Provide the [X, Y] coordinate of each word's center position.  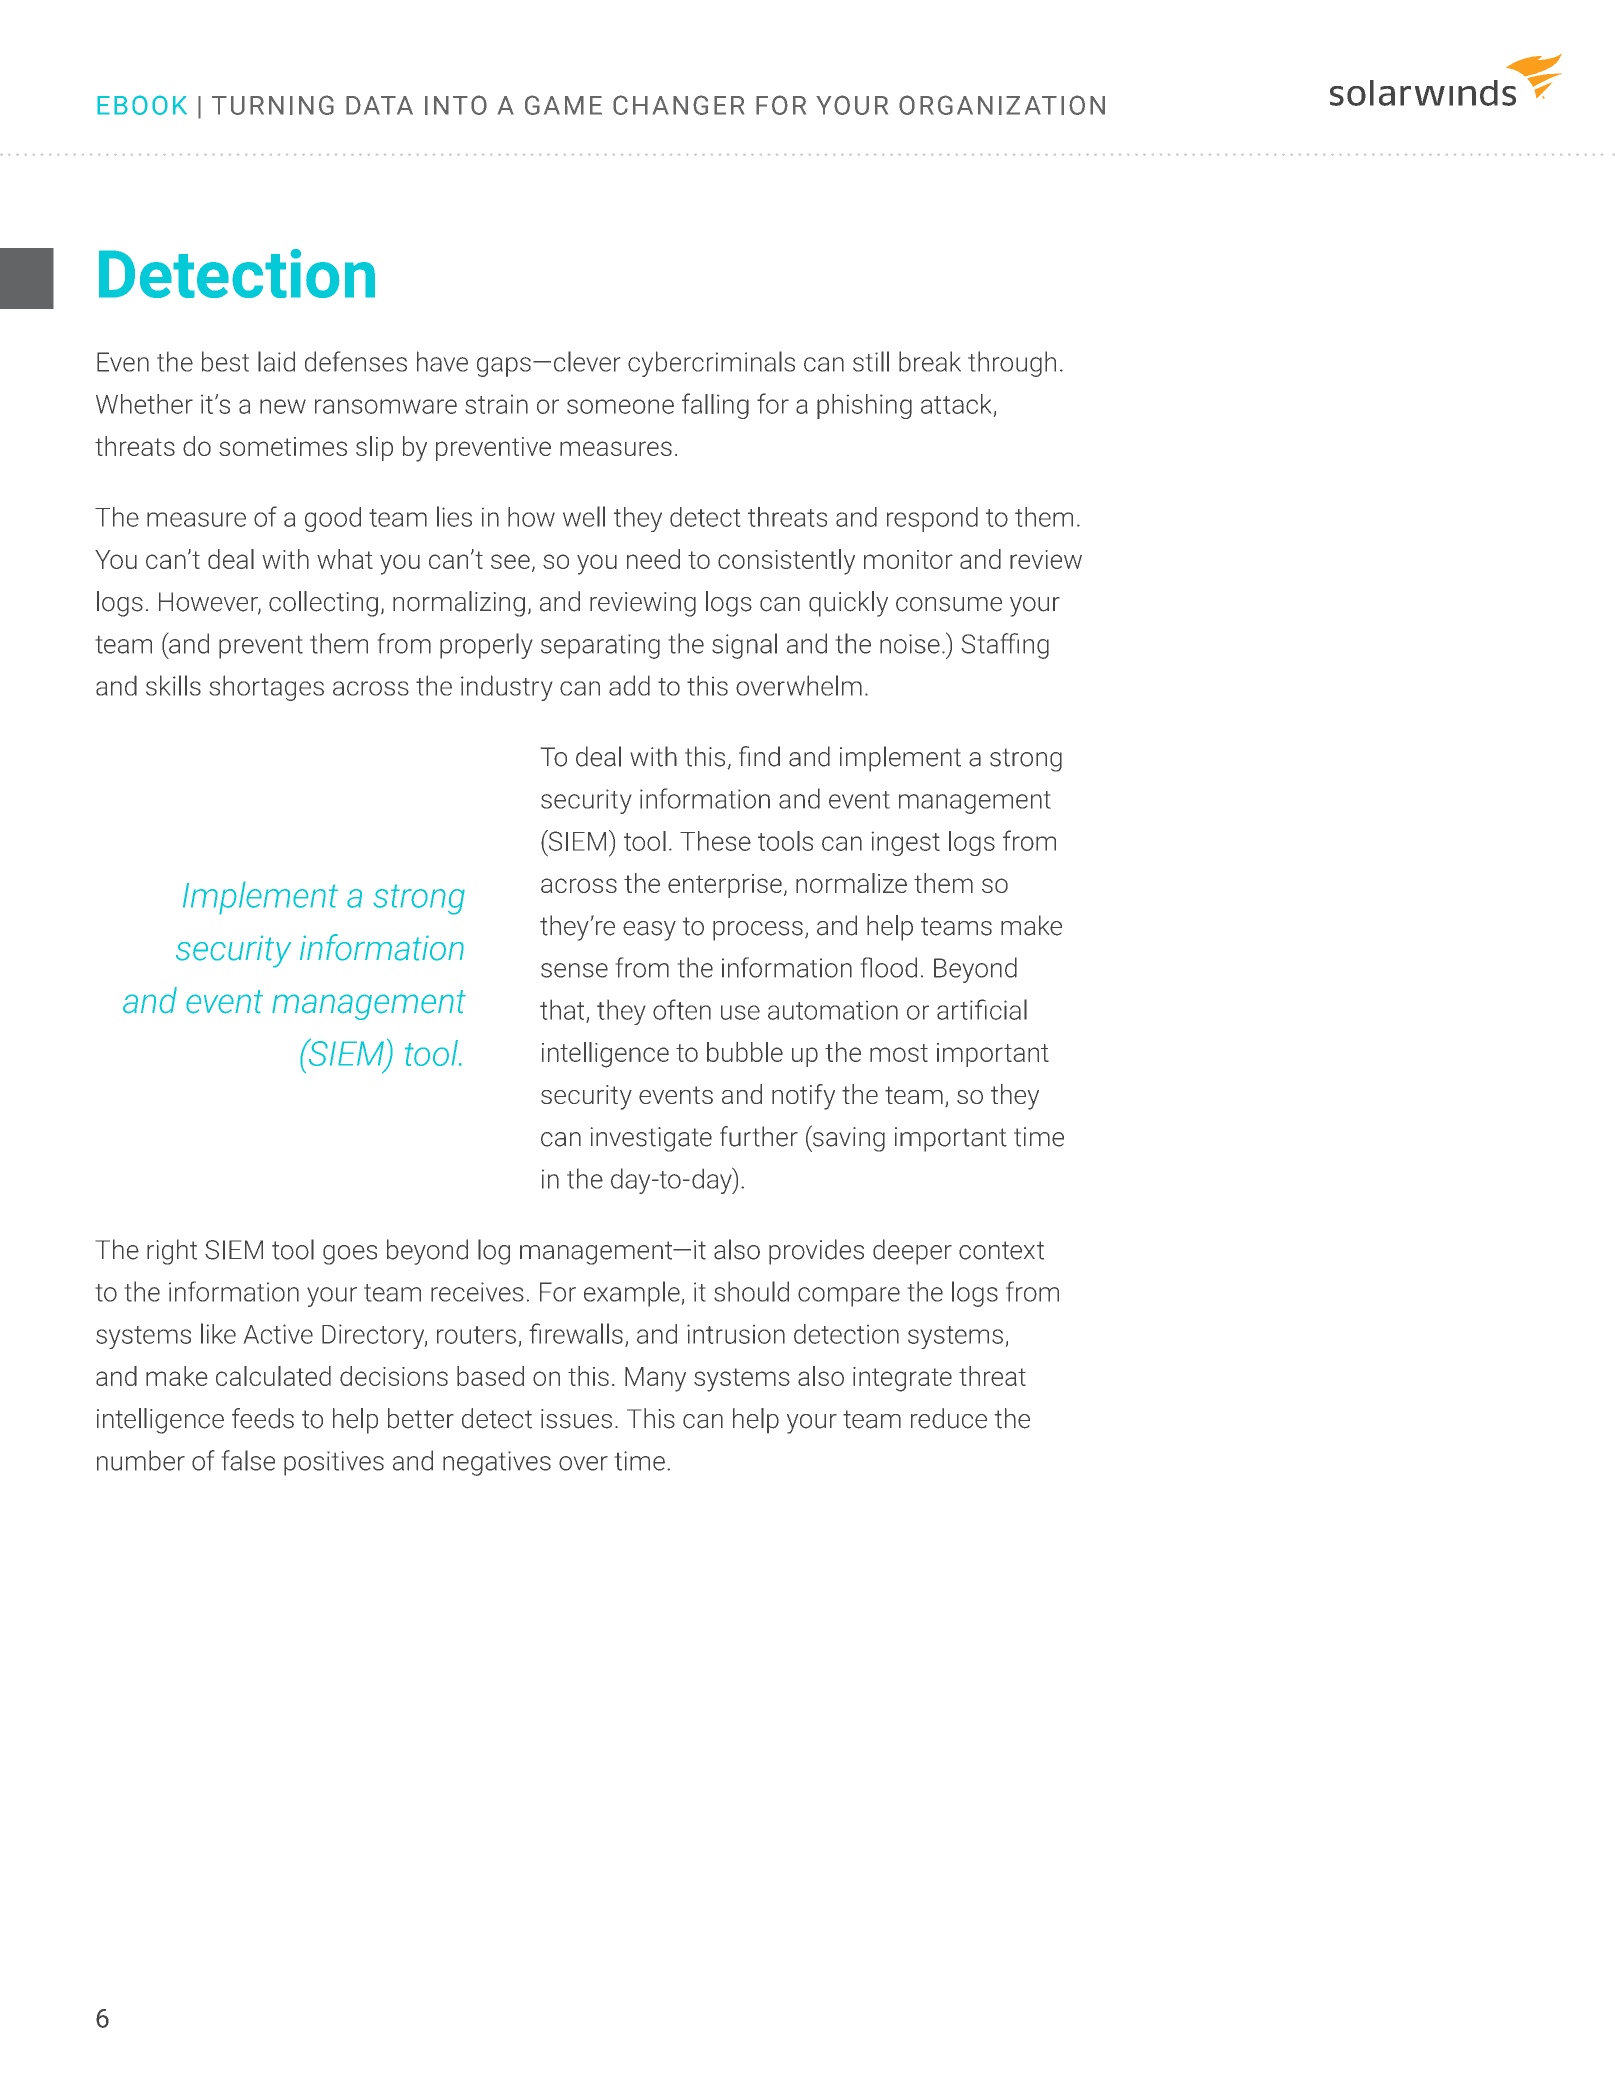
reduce [949, 1418]
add [629, 685]
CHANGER [678, 105]
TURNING [273, 105]
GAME [563, 105]
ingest [906, 844]
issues [576, 1419]
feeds [263, 1418]
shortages [267, 688]
